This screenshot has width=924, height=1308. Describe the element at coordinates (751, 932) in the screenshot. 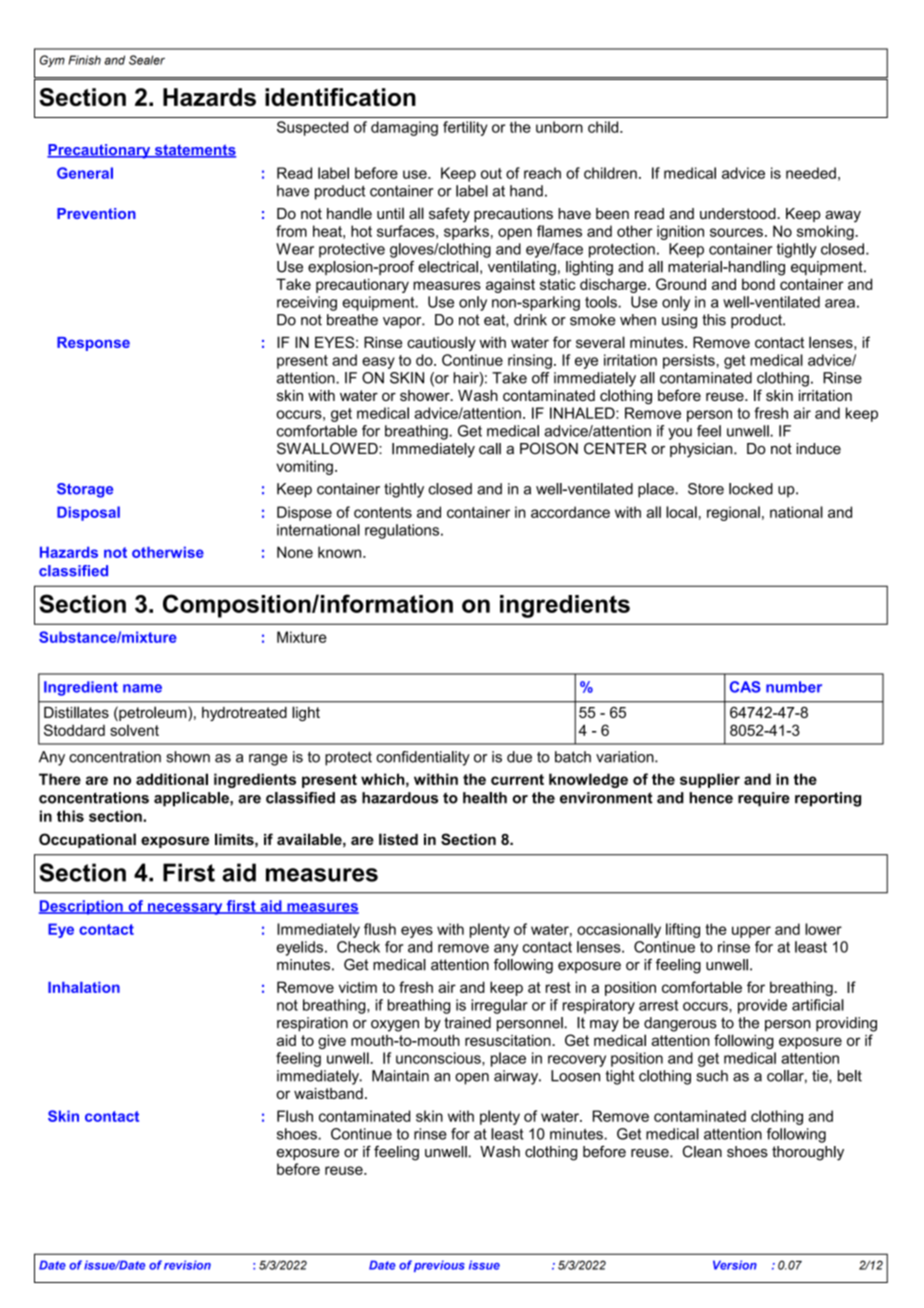

I see `upper` at that location.
